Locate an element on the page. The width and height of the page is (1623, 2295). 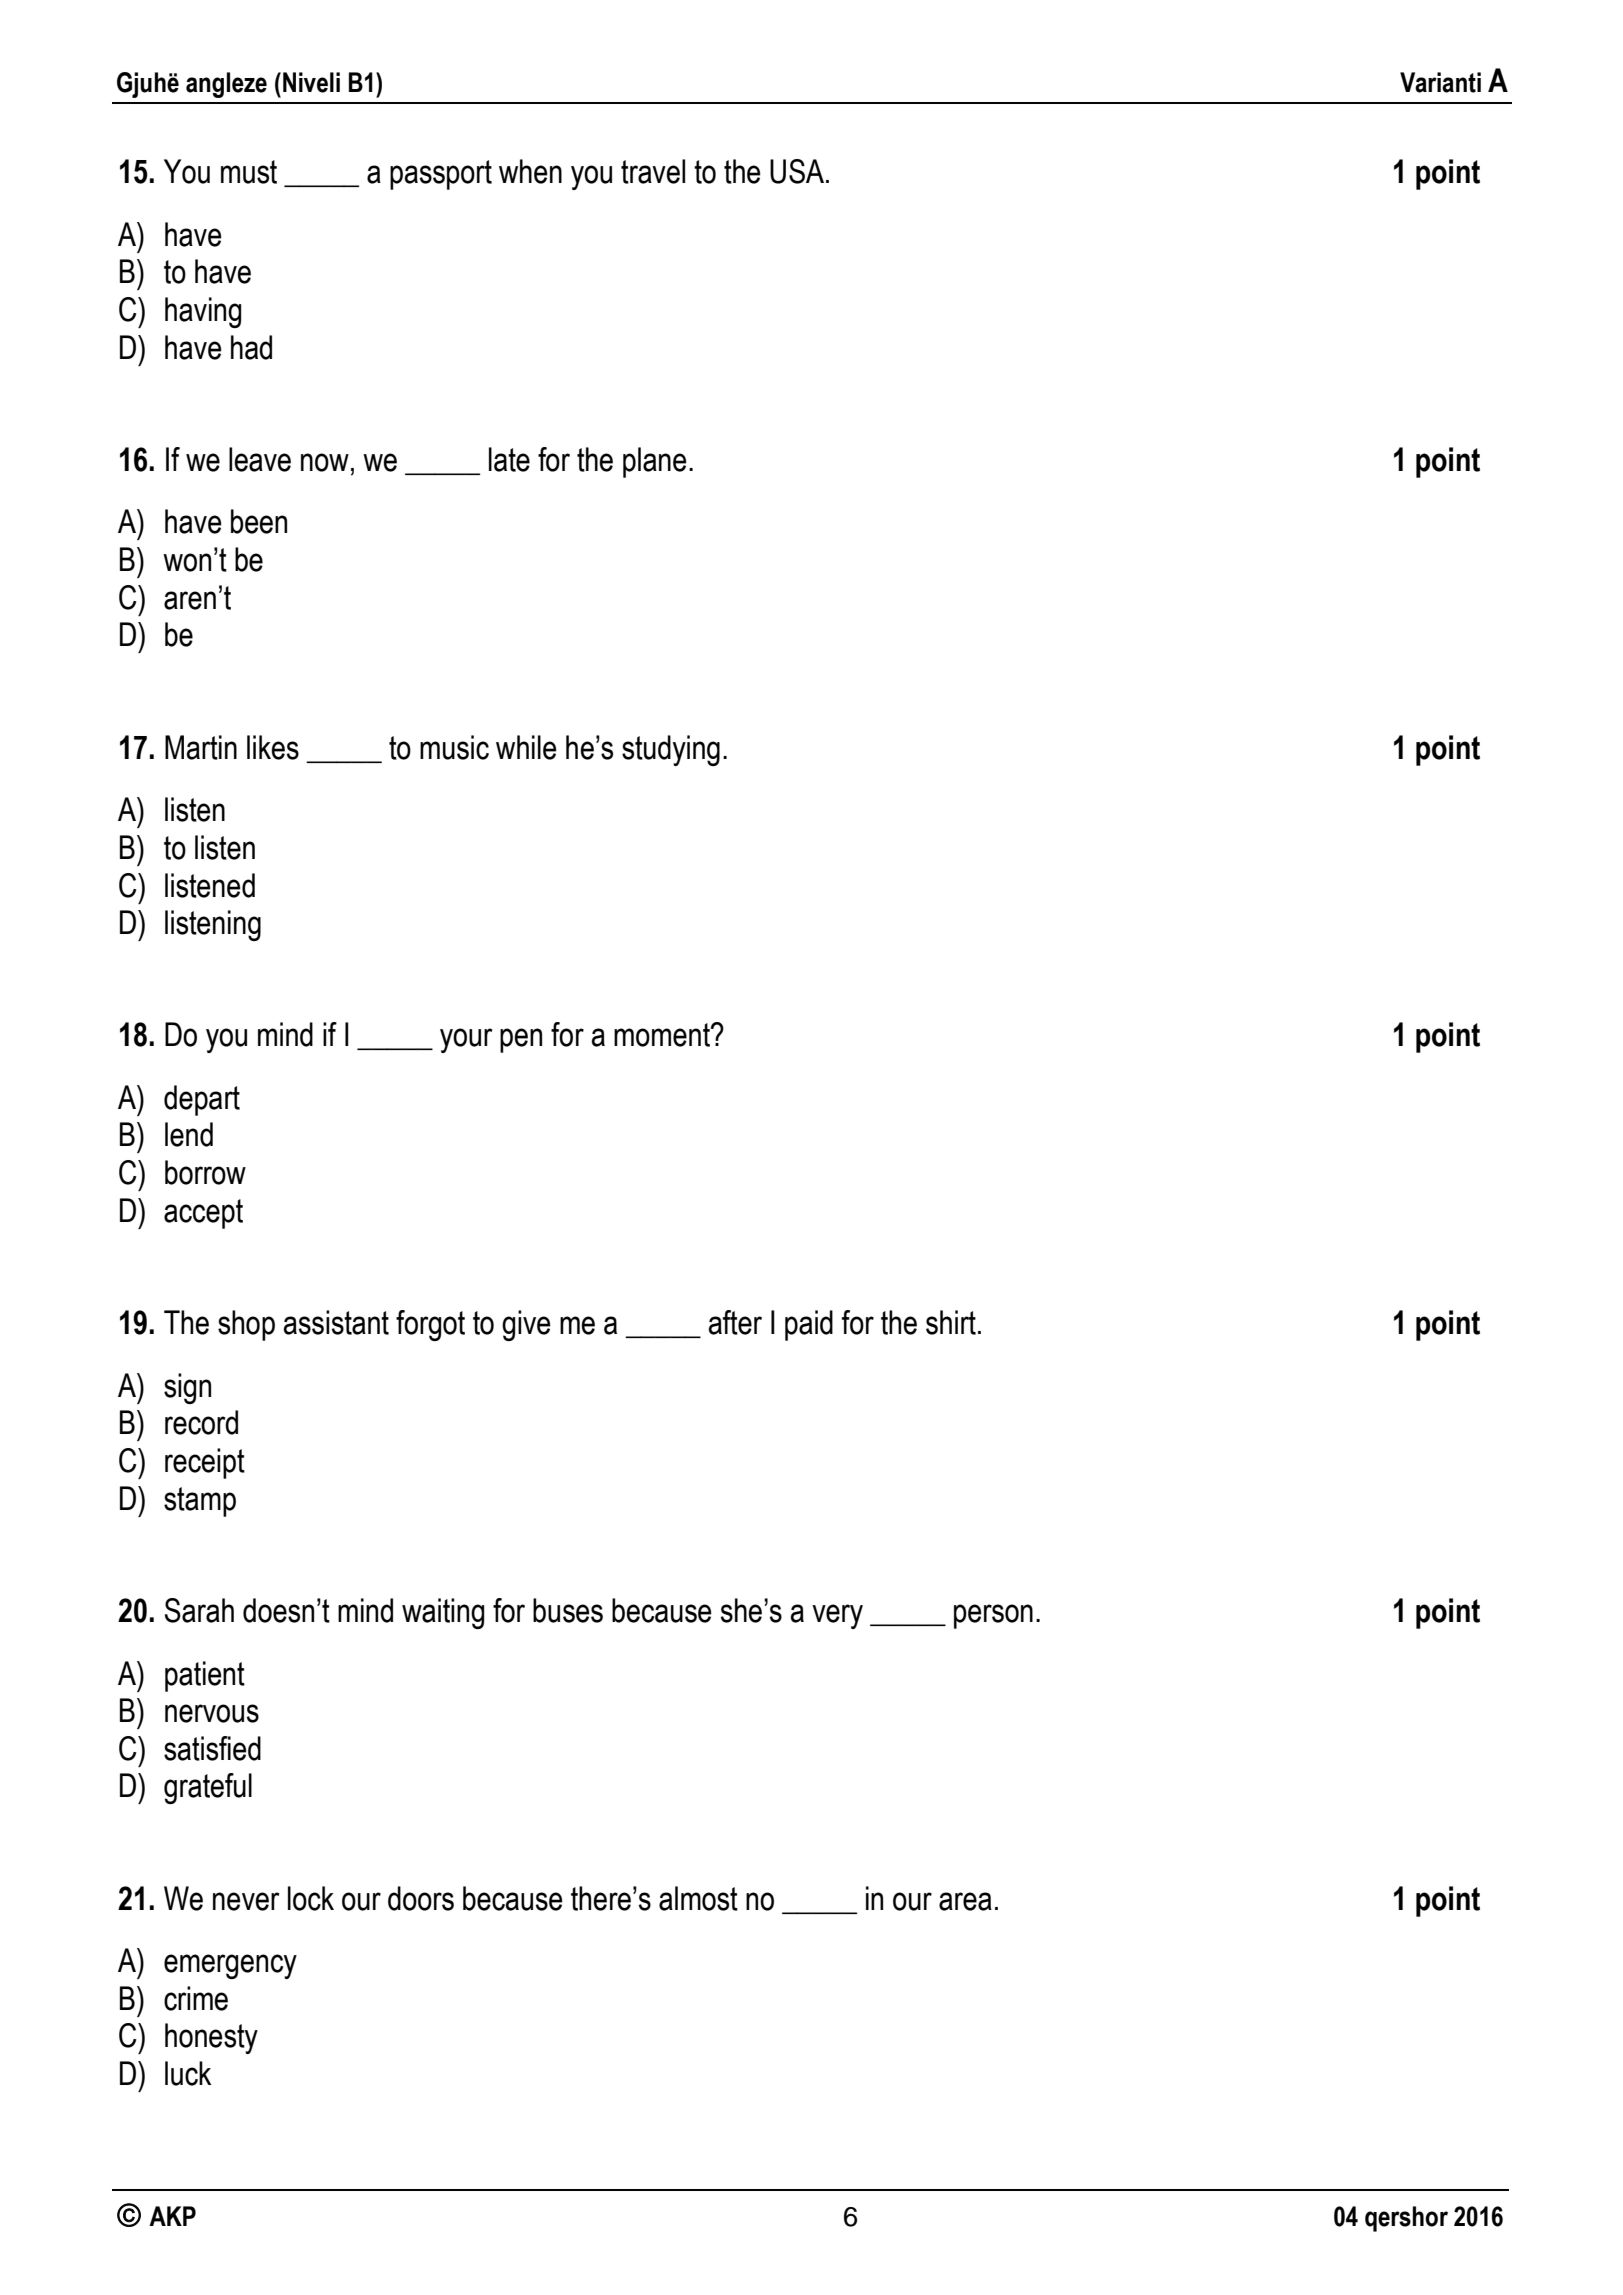
when is located at coordinates (530, 171).
